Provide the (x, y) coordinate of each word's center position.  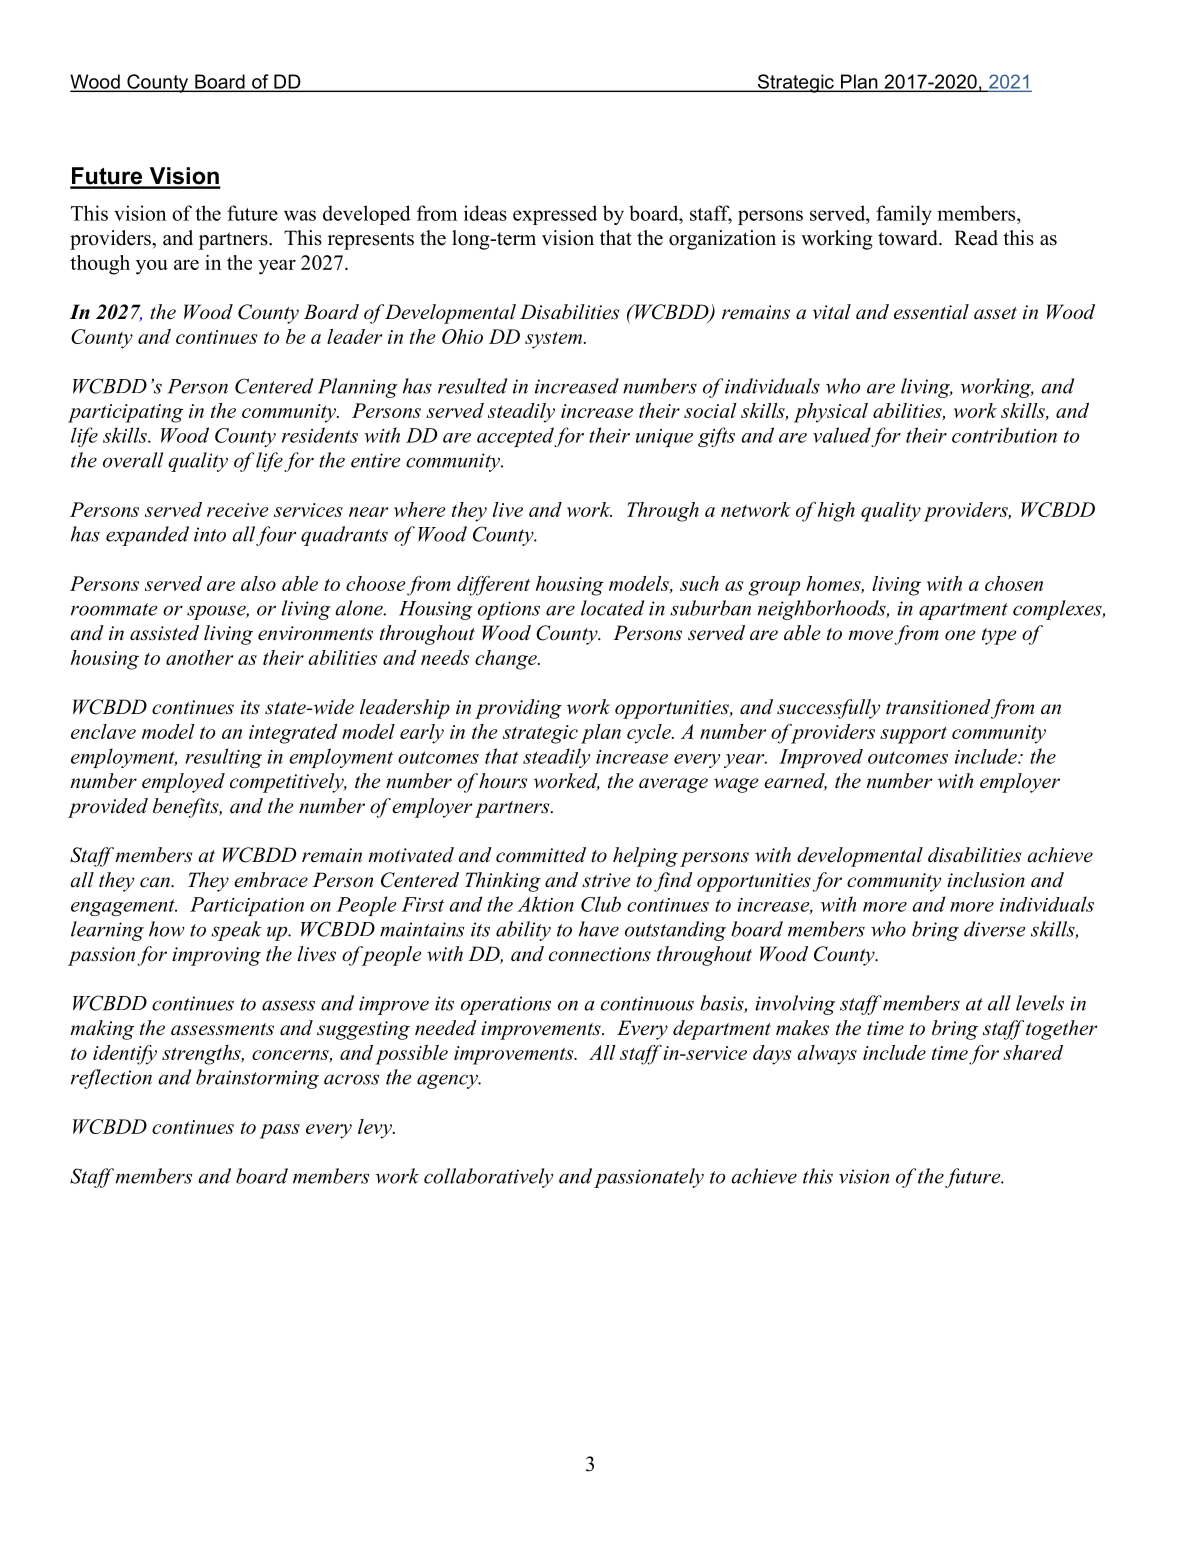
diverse (995, 929)
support (913, 735)
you (152, 267)
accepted (516, 437)
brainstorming (257, 1079)
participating (125, 413)
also (258, 583)
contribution (1004, 435)
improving (216, 956)
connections (600, 954)
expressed (555, 215)
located (613, 608)
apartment (963, 611)
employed (183, 783)
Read (976, 238)
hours (503, 781)
